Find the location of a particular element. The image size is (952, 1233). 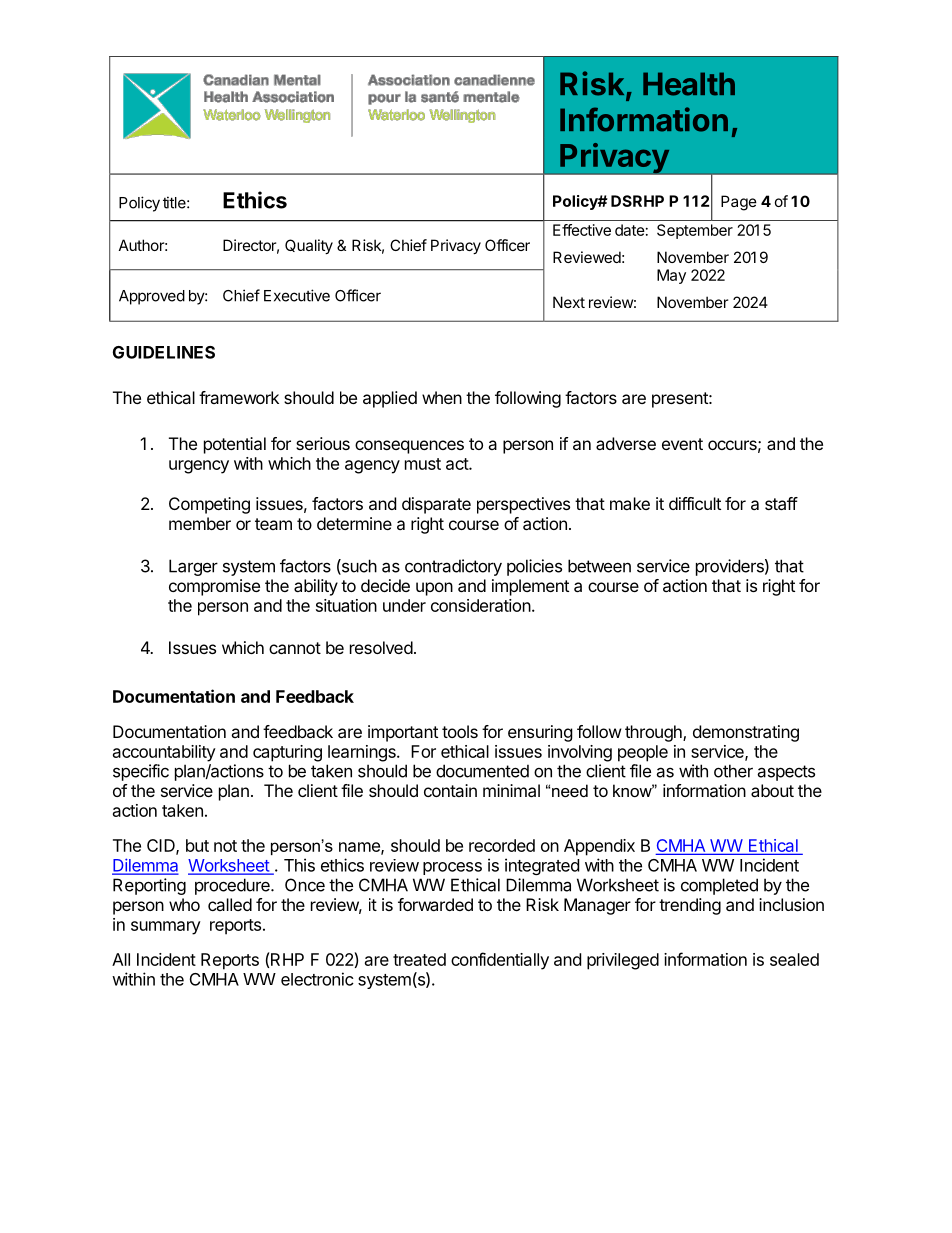

demonstrating is located at coordinates (746, 733).
